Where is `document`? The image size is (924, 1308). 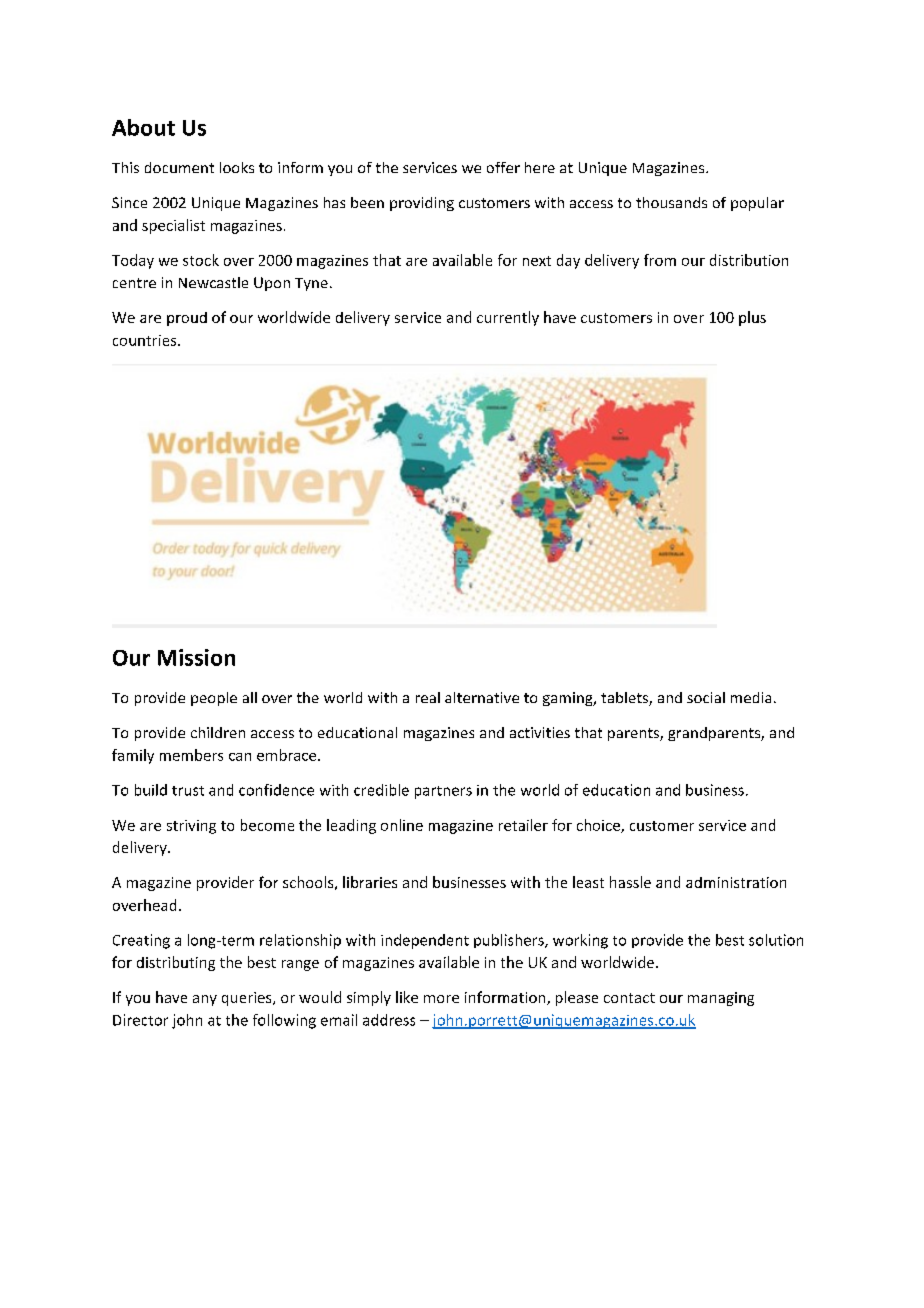 document is located at coordinates (179, 167).
